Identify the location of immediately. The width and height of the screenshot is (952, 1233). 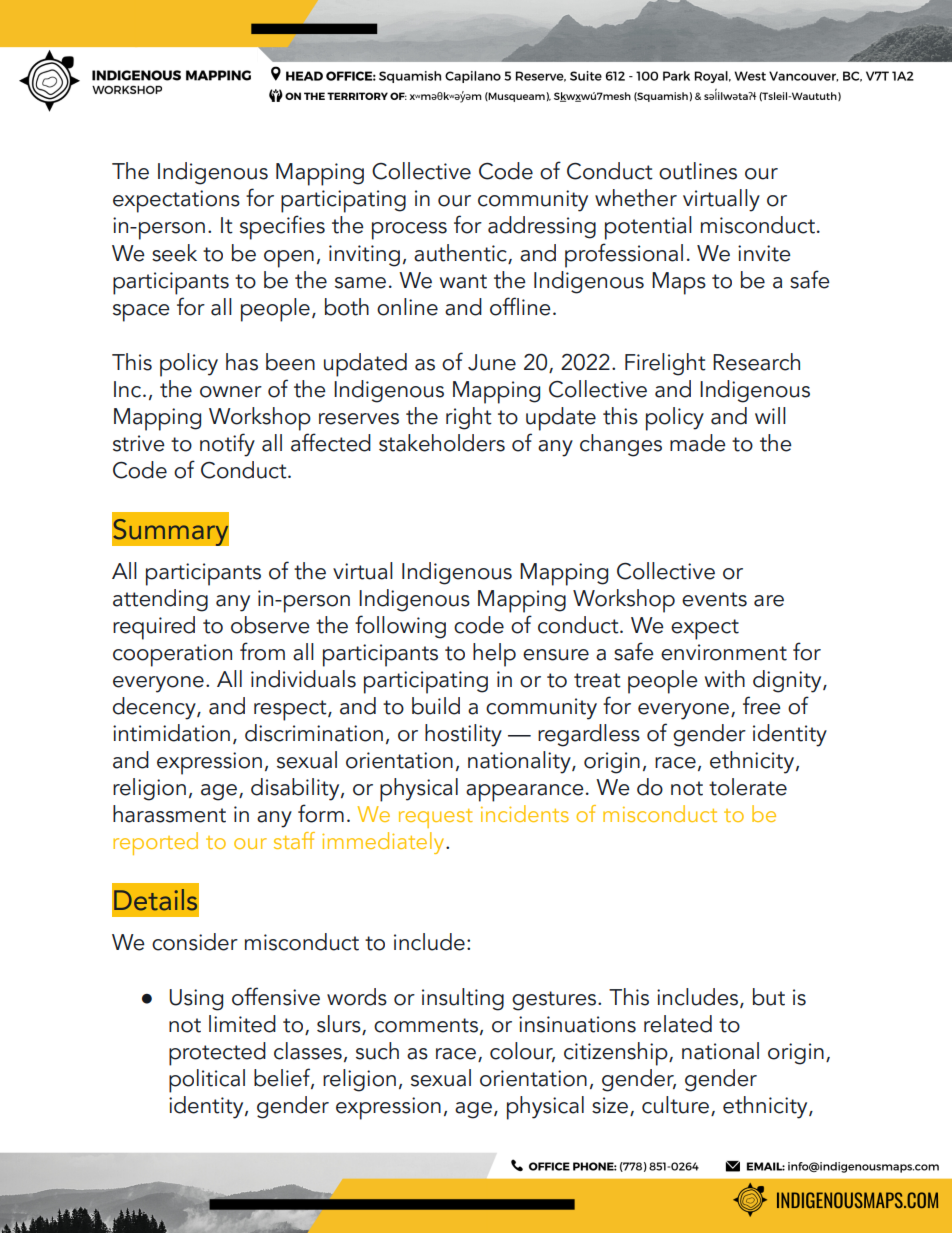
(384, 843).
